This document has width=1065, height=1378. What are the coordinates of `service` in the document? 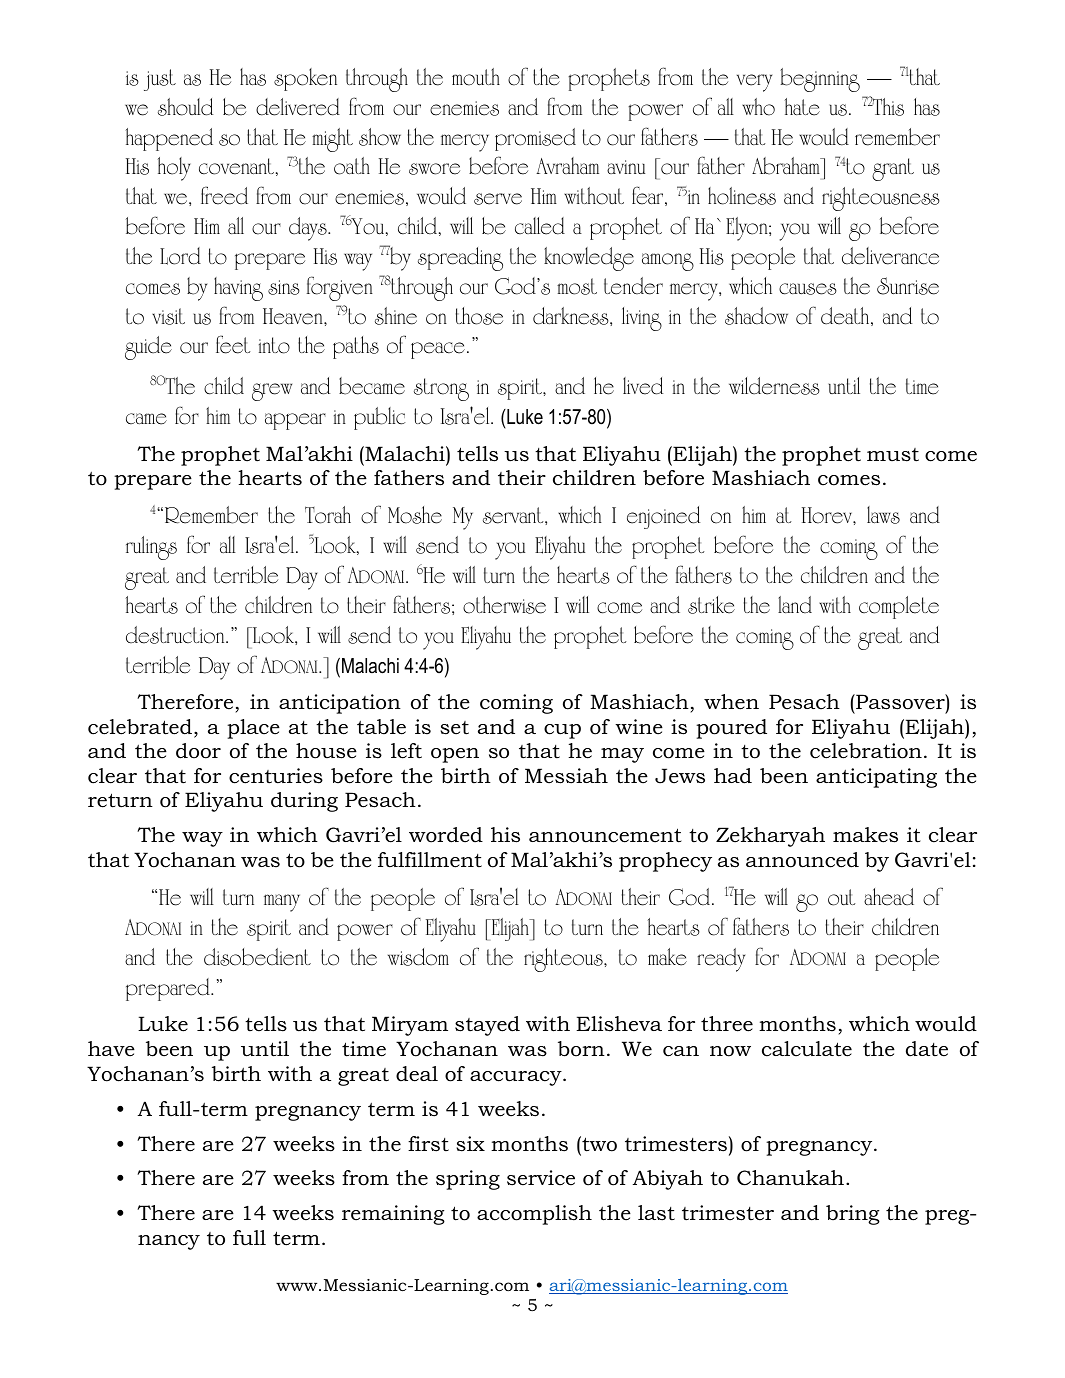 It's located at (541, 1178).
